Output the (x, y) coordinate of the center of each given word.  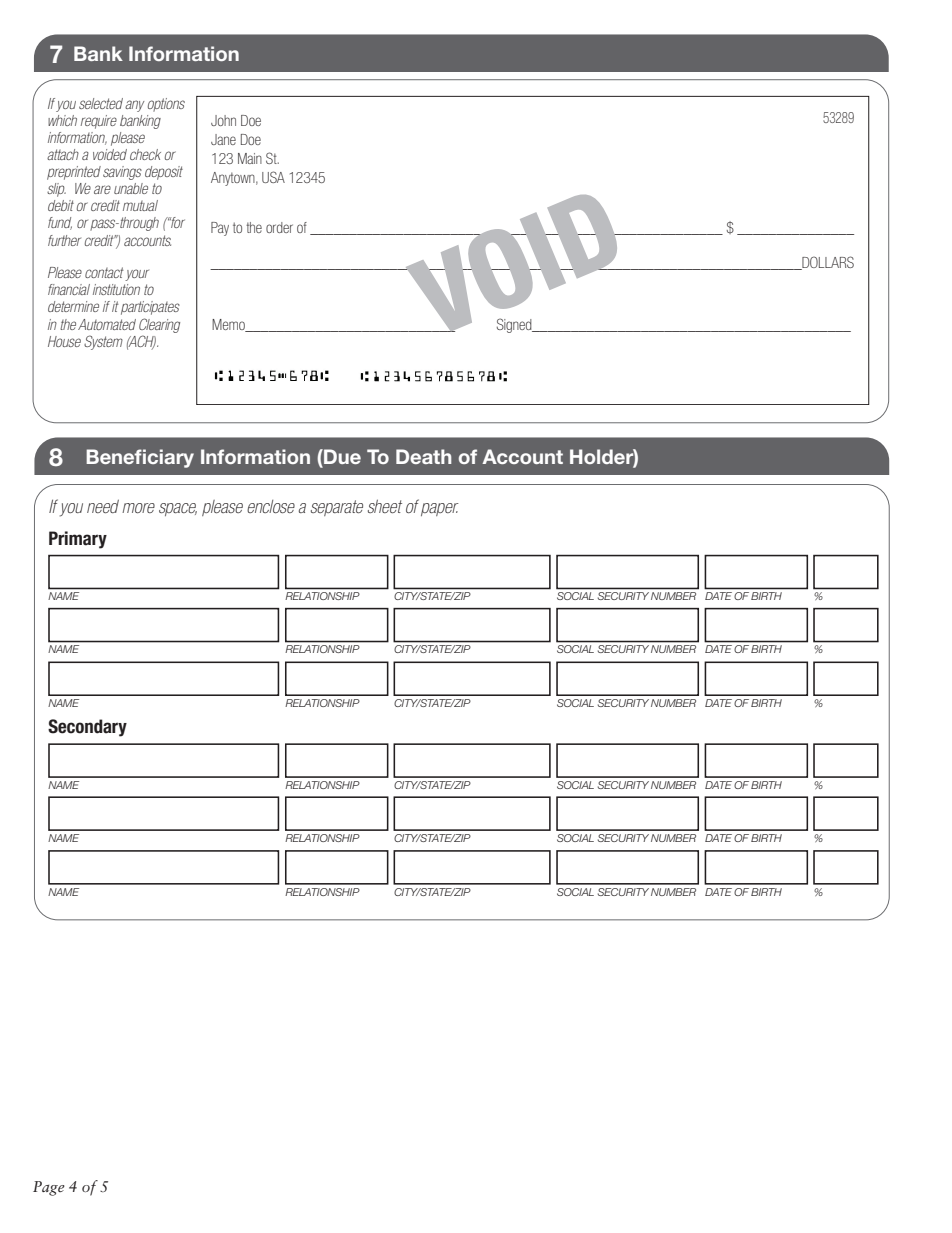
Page (49, 1188)
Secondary (87, 728)
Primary (78, 540)
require (99, 122)
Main (250, 158)
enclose (271, 506)
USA (273, 177)
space (178, 509)
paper (440, 509)
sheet (385, 506)
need (103, 506)
